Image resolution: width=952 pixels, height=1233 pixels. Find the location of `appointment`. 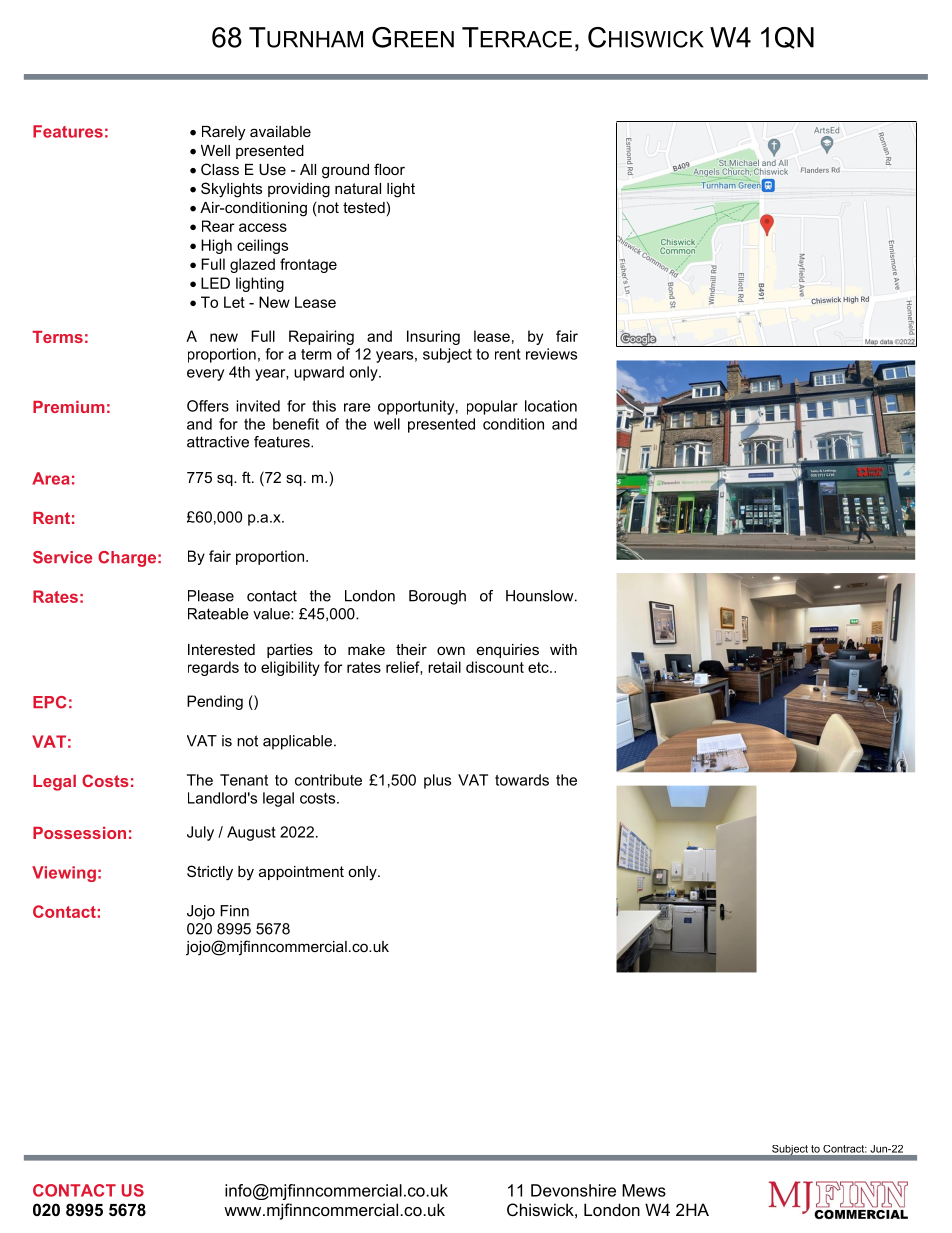

appointment is located at coordinates (301, 873).
